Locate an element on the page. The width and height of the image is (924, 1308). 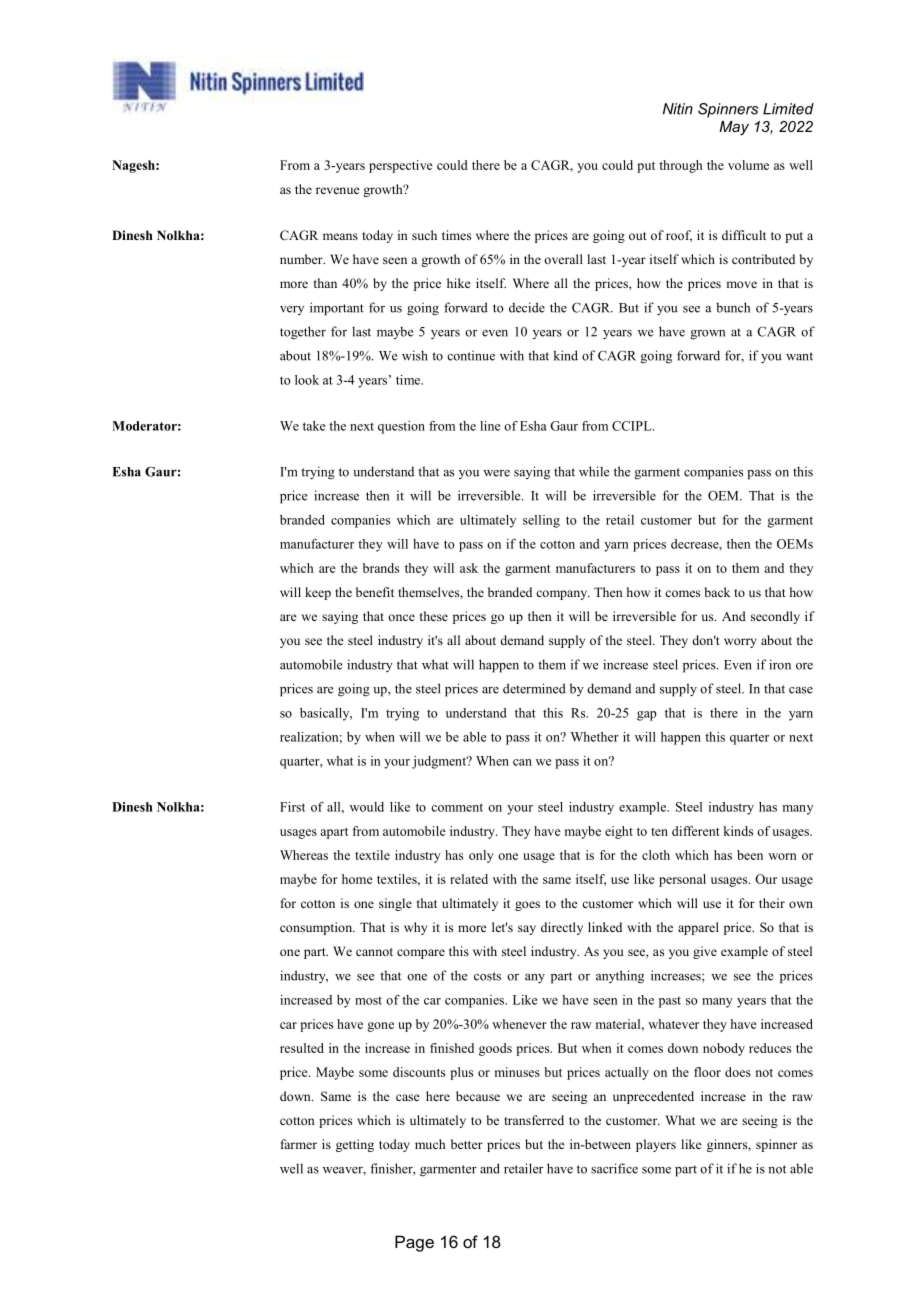
overall is located at coordinates (563, 259).
